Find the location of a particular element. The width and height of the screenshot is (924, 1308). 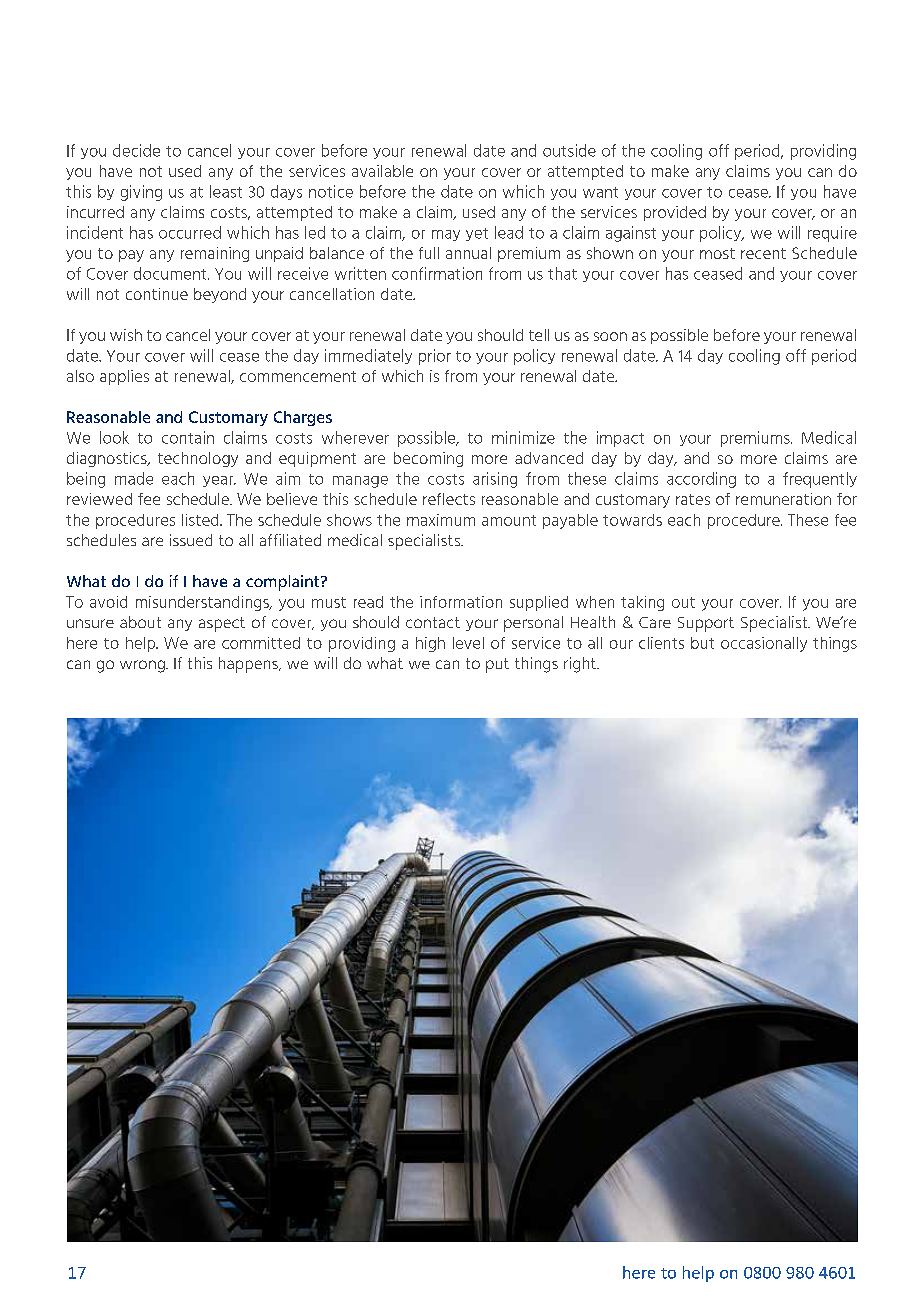

soon is located at coordinates (610, 336).
